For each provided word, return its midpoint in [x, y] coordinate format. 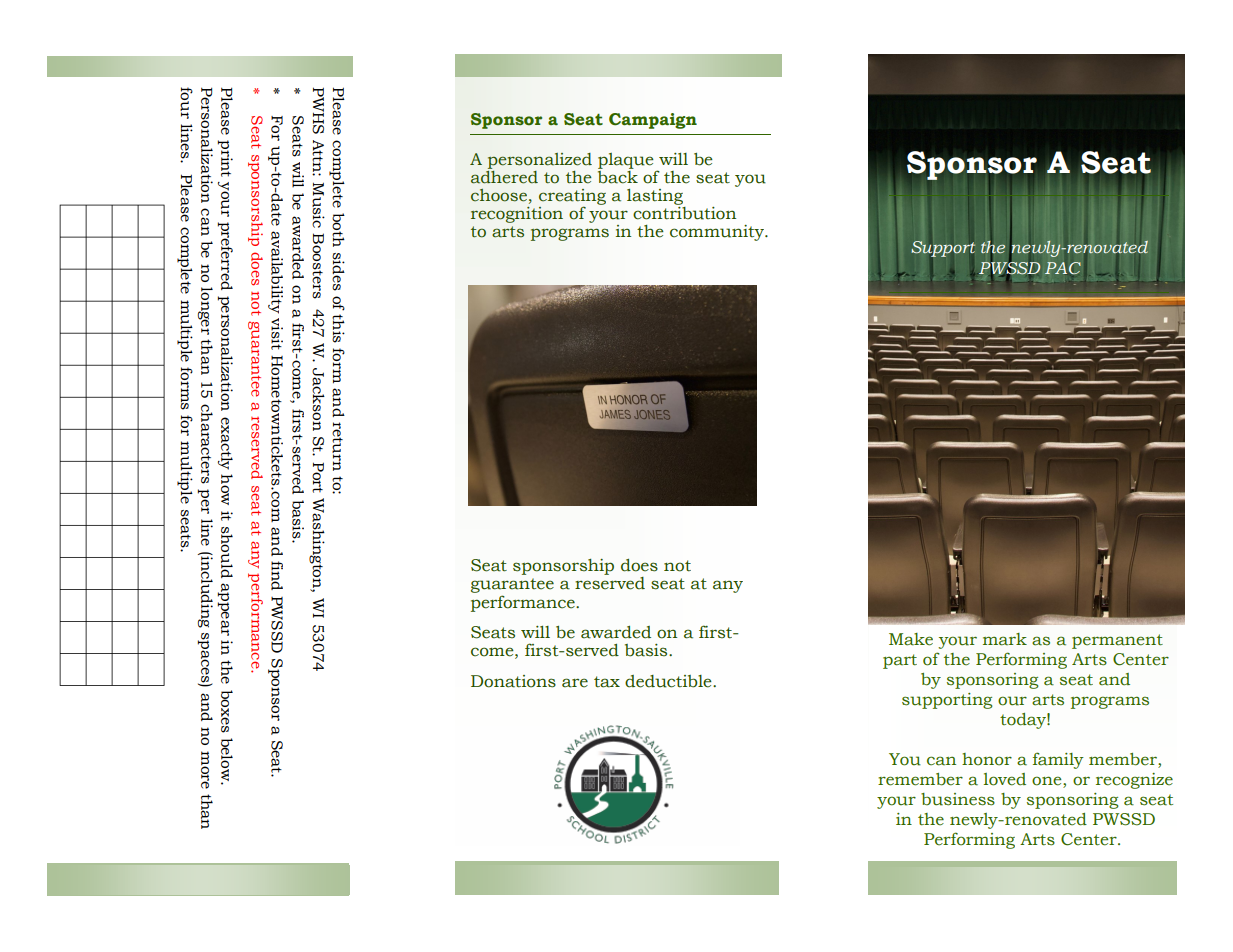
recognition [517, 215]
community [718, 233]
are [575, 683]
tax [607, 682]
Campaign [653, 121]
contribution [684, 212]
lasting [655, 197]
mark [1005, 639]
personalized [540, 161]
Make [911, 639]
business [958, 799]
